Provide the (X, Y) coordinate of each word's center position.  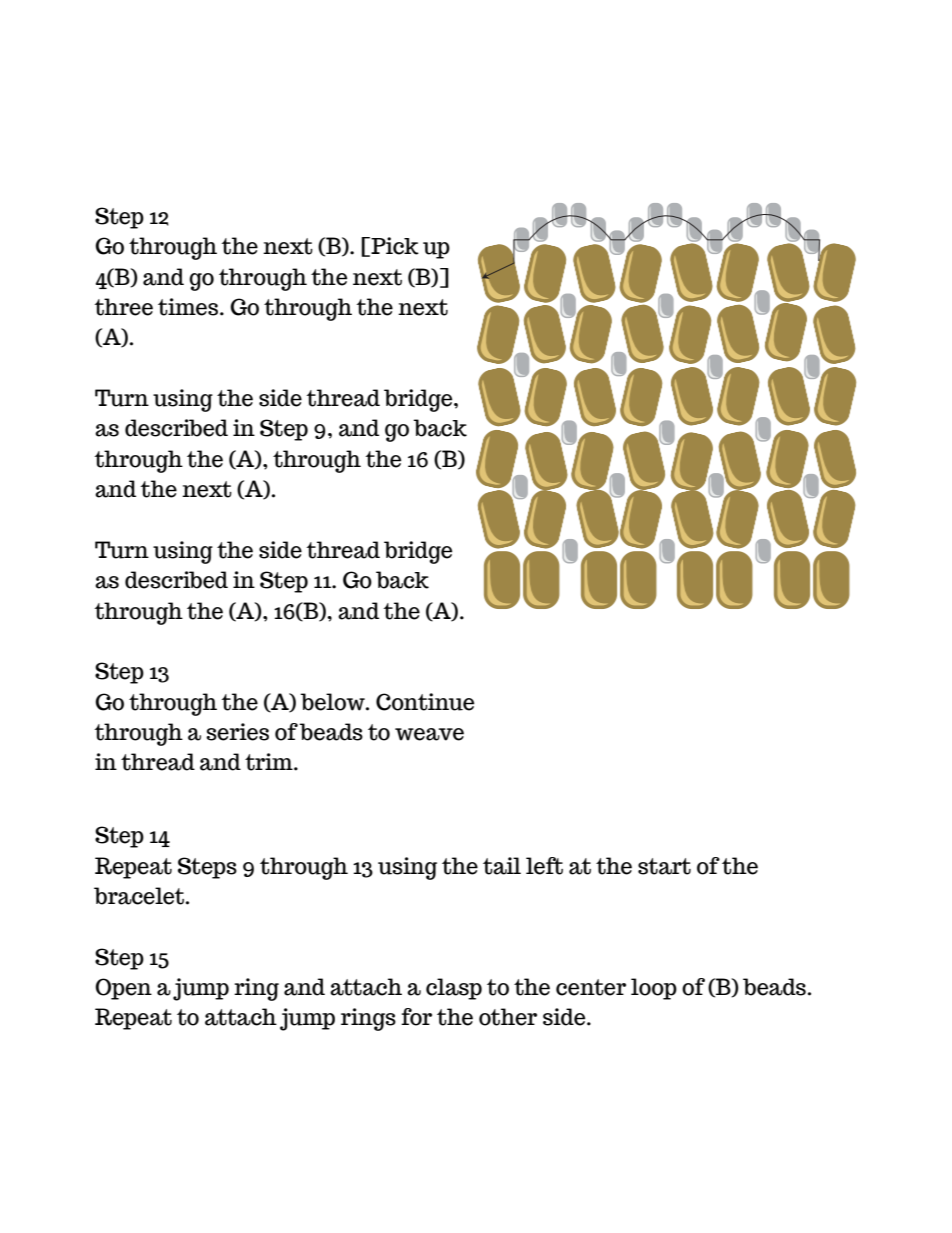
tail (502, 866)
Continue (425, 702)
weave (429, 734)
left (544, 866)
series (237, 732)
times (189, 307)
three (123, 307)
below (333, 702)
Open (123, 989)
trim (270, 762)
